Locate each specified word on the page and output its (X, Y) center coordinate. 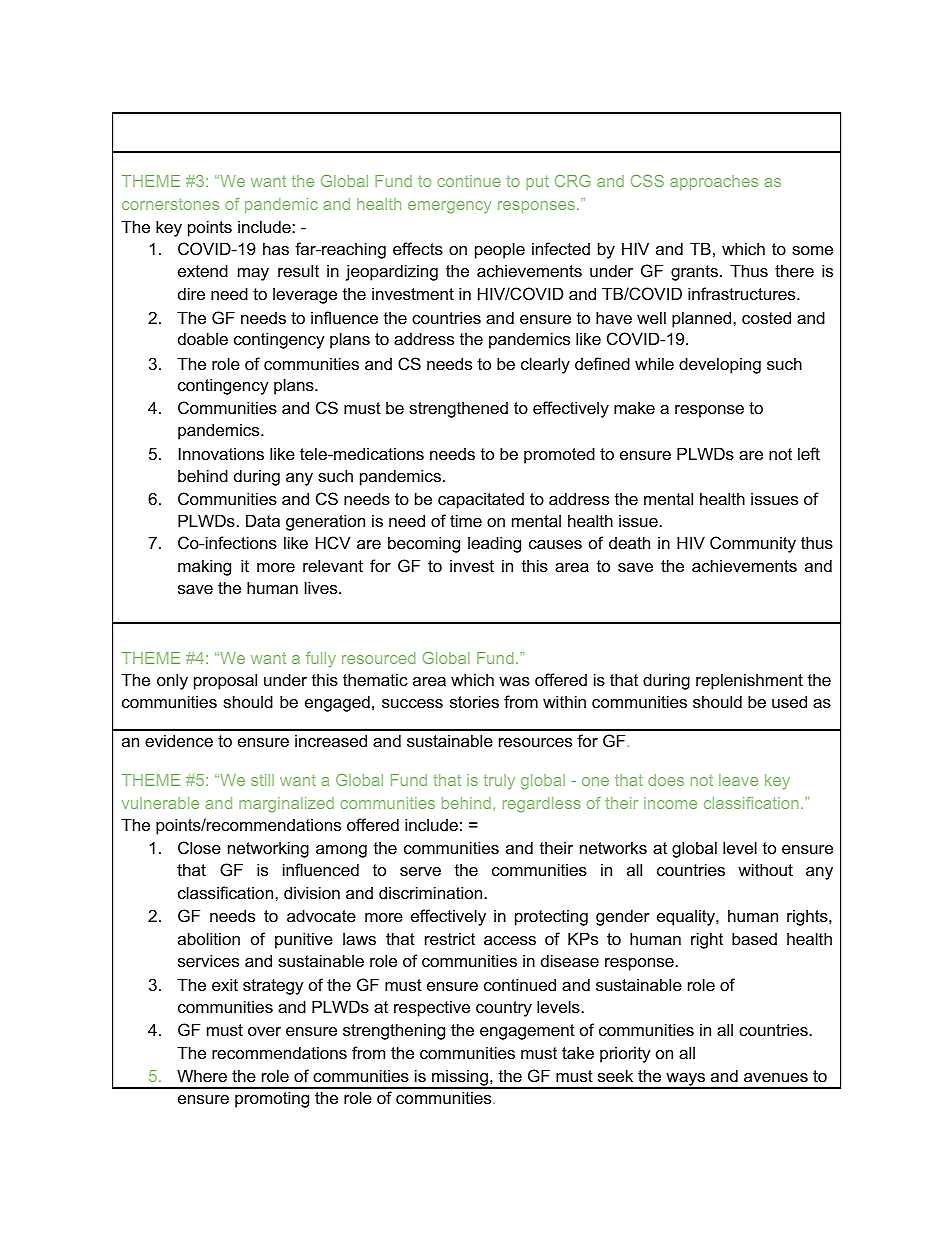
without (765, 869)
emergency (449, 207)
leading (494, 544)
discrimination (430, 892)
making (204, 567)
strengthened (458, 409)
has (276, 248)
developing (720, 365)
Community (753, 544)
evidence (179, 740)
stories (474, 701)
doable (203, 338)
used (789, 701)
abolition (209, 938)
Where (202, 1075)
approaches (714, 182)
